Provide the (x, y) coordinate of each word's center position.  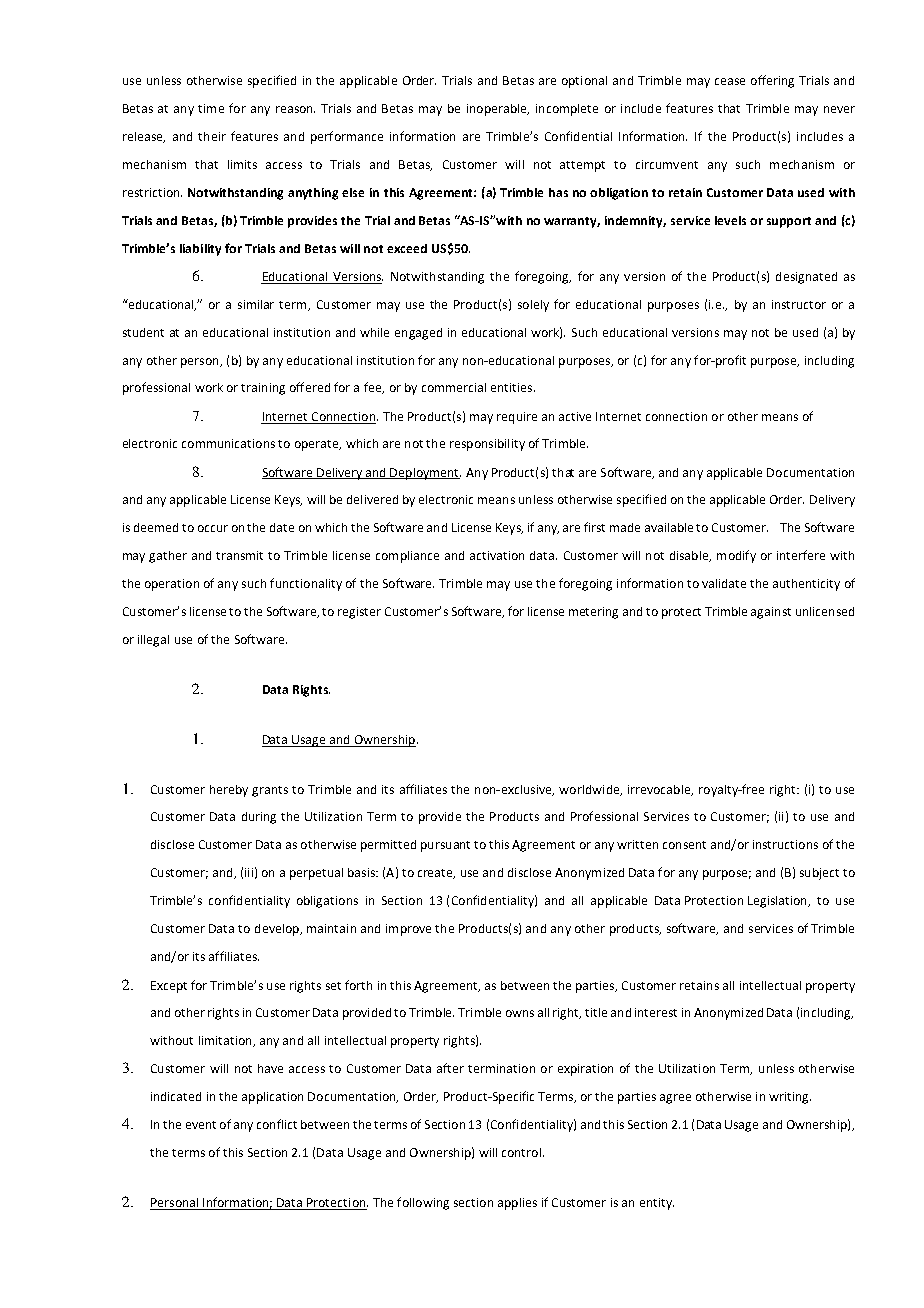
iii (249, 872)
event (201, 1125)
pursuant (445, 846)
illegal (153, 641)
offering (772, 81)
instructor (799, 304)
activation (497, 555)
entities (513, 387)
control (521, 1152)
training (263, 389)
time (211, 108)
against (771, 613)
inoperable (498, 110)
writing (790, 1098)
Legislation (778, 902)
